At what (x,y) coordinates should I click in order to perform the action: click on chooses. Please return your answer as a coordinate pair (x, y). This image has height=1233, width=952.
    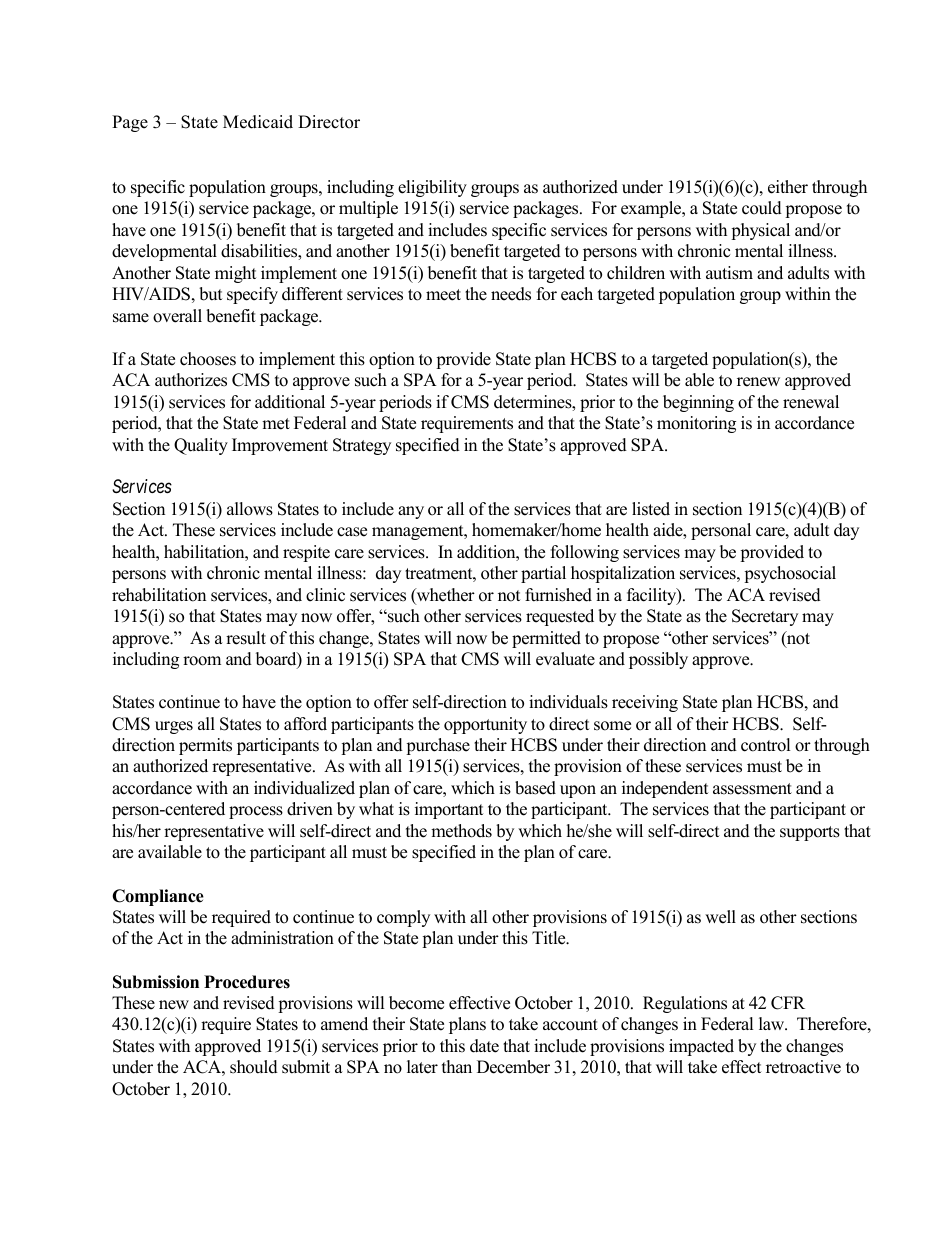
    Looking at the image, I should click on (208, 359).
